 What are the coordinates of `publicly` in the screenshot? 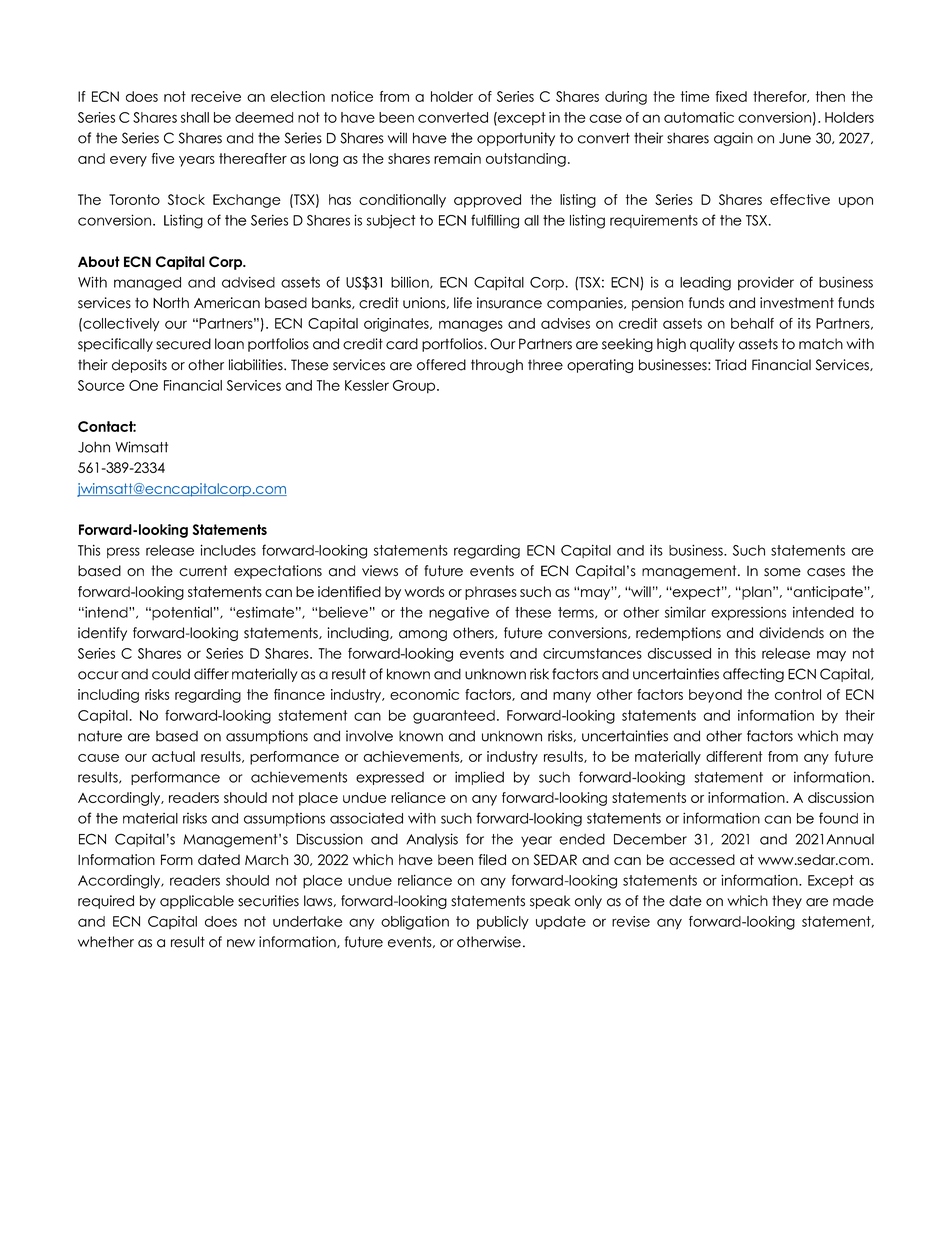 It's located at (503, 923).
